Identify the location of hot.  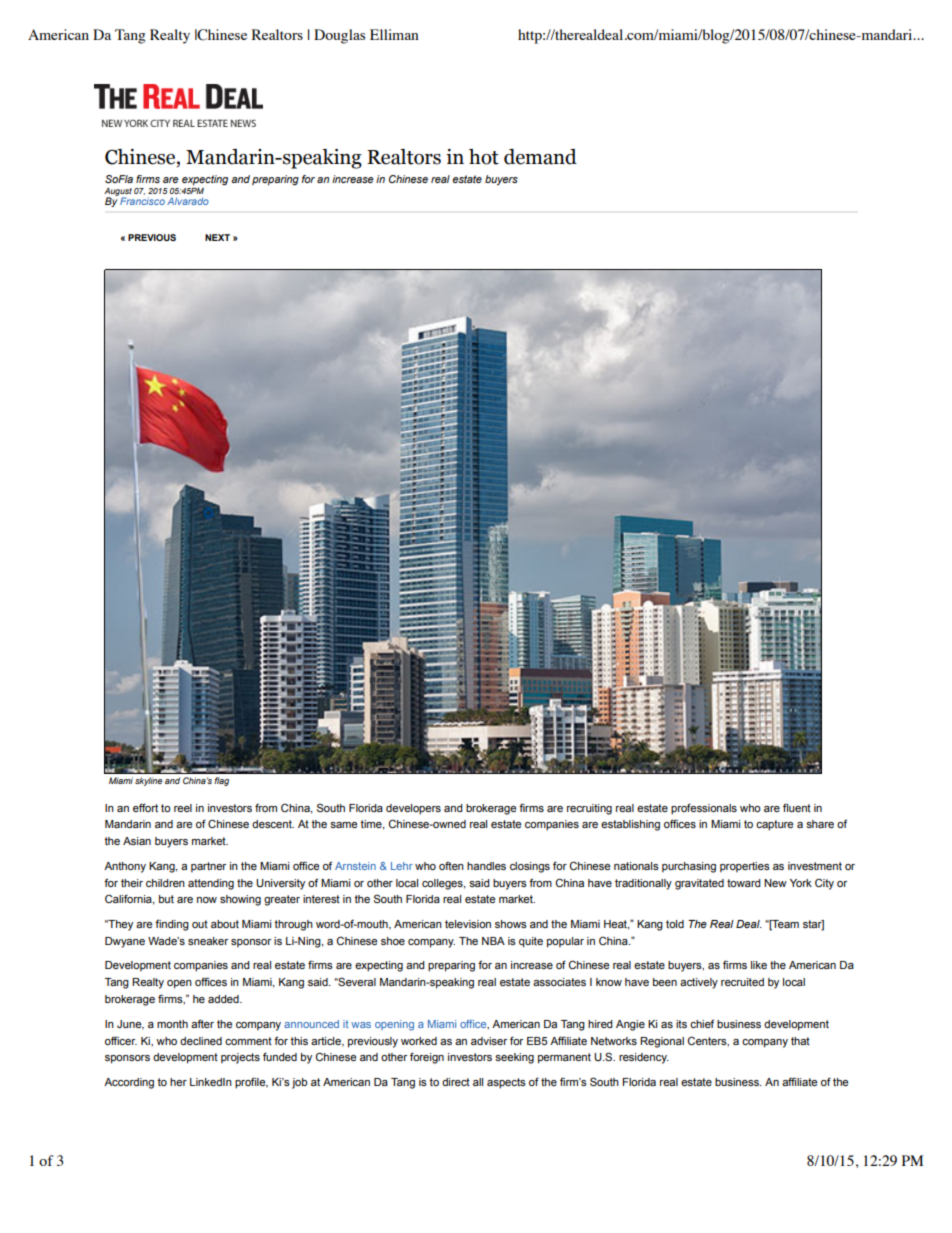
(484, 157).
